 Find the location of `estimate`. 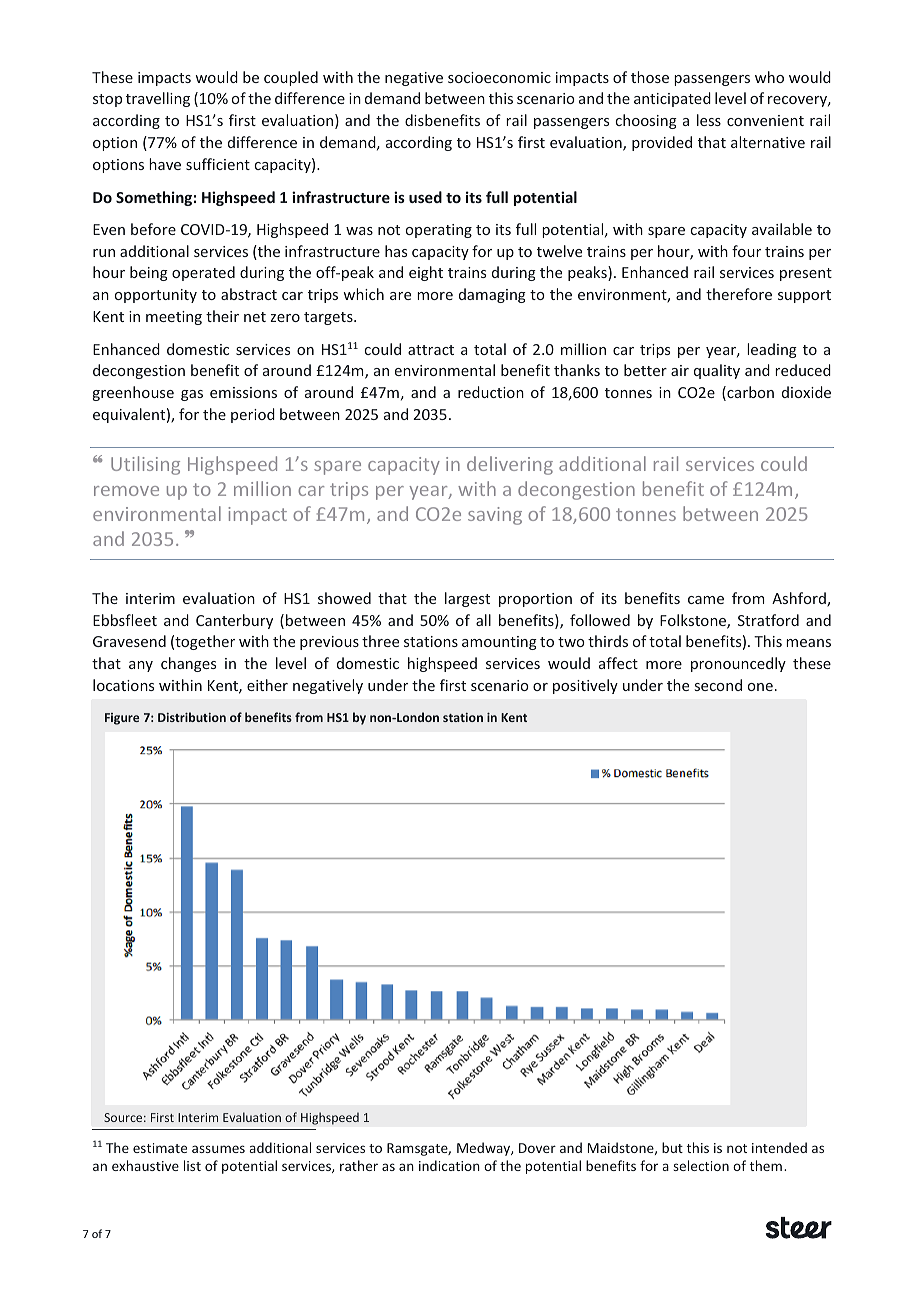

estimate is located at coordinates (160, 1148).
